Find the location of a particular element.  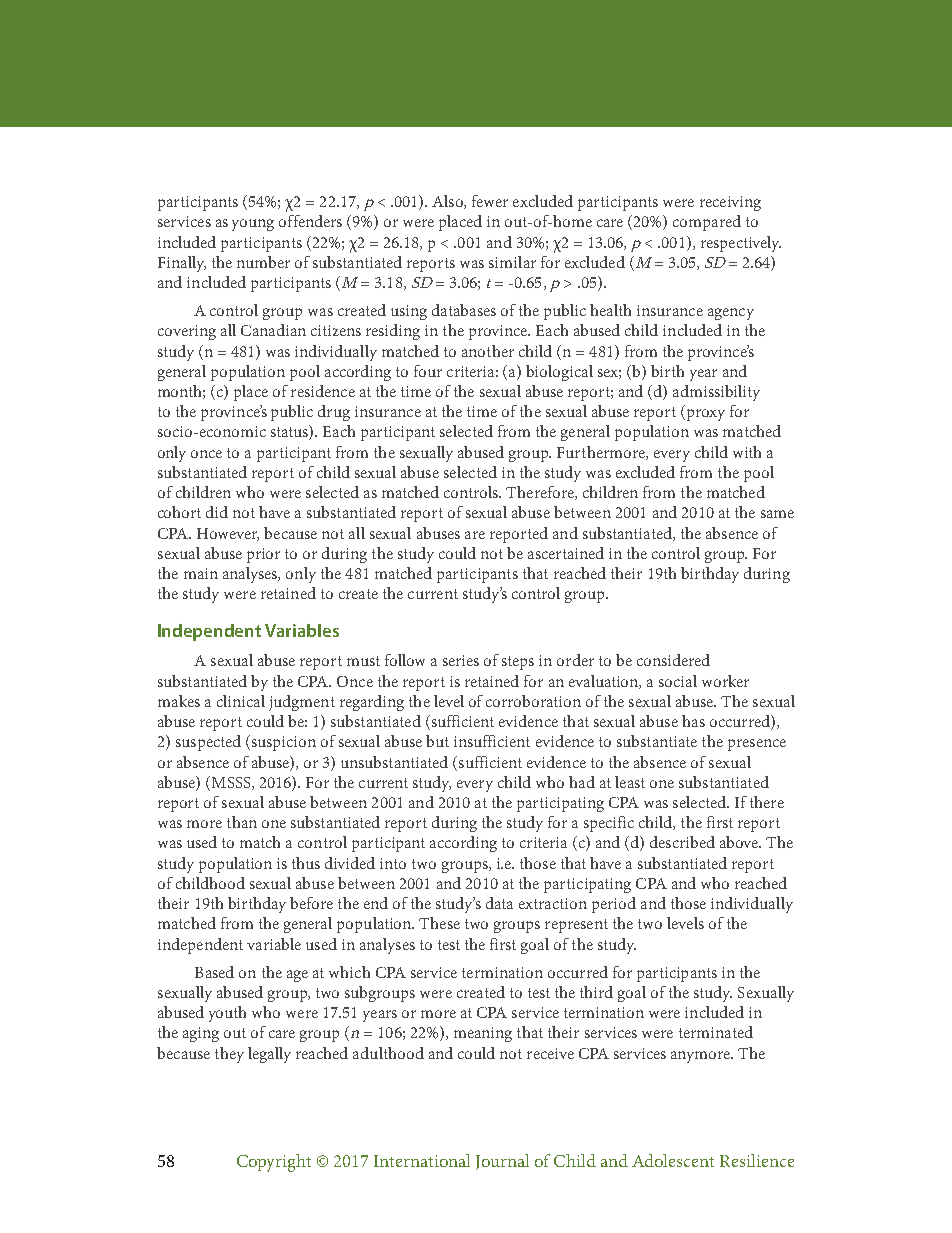

Copyright is located at coordinates (274, 1163).
